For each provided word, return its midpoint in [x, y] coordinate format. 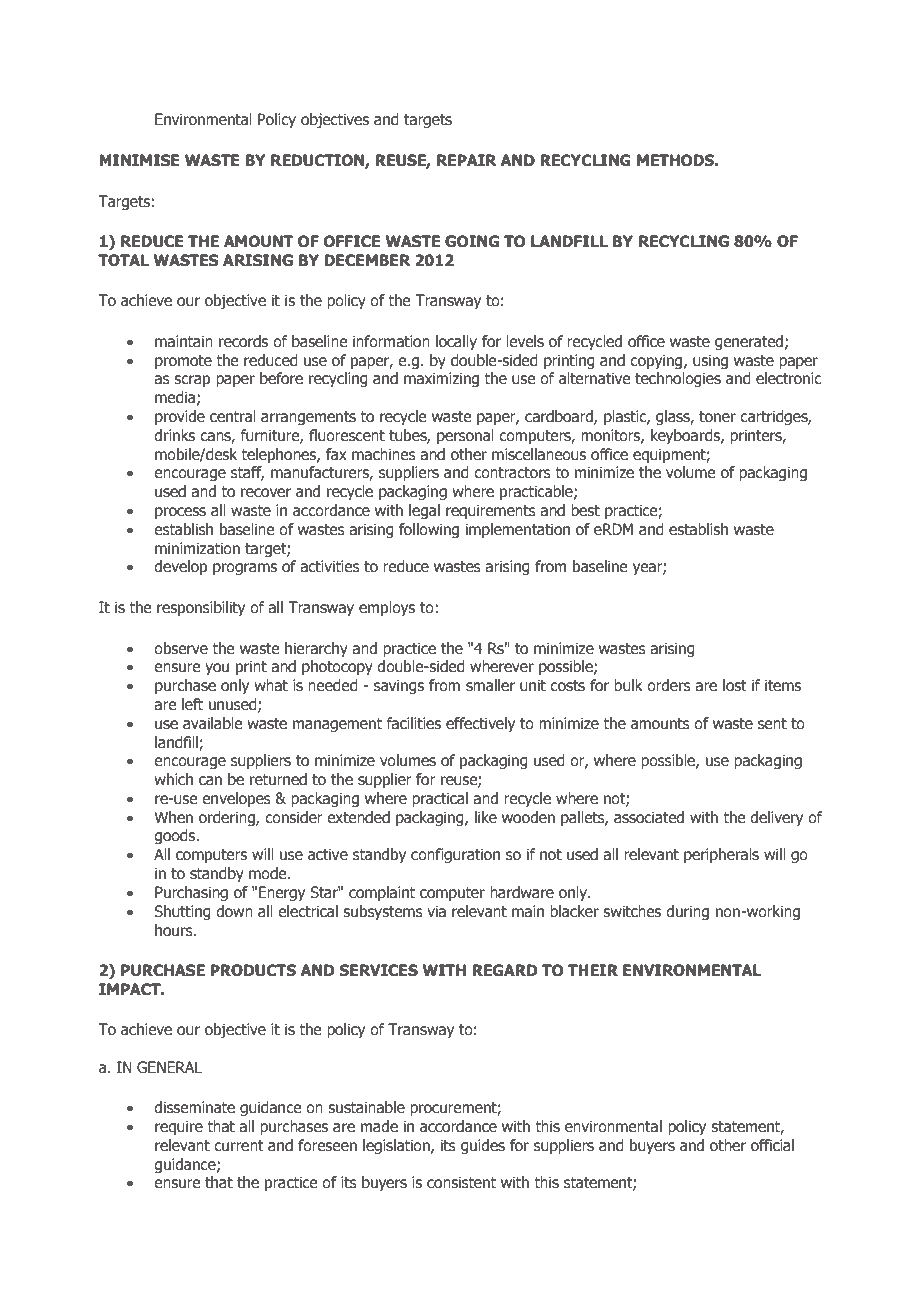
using [710, 361]
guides [483, 1146]
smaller [490, 685]
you [217, 669]
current [239, 1146]
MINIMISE [139, 160]
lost [735, 685]
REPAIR [467, 160]
